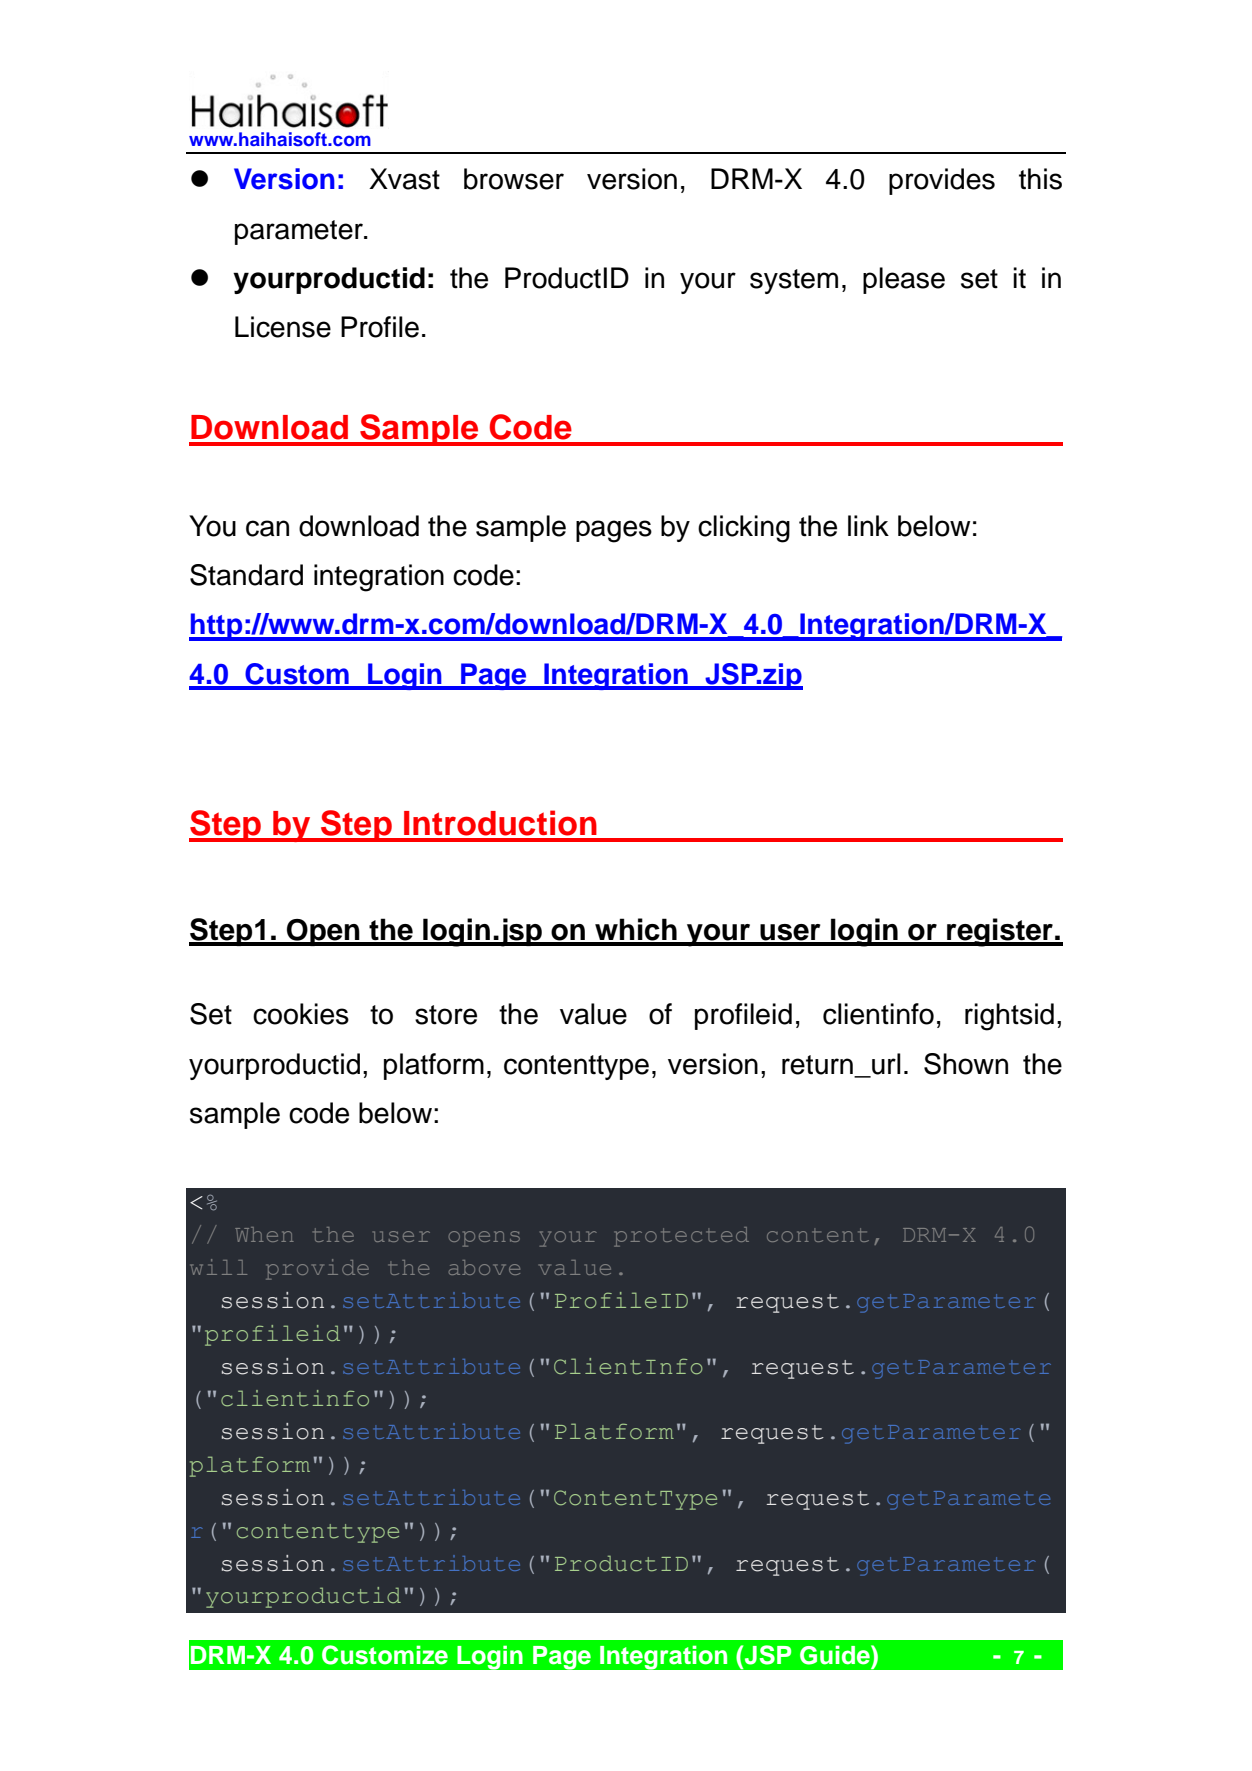  I want to click on will, so click(218, 1267).
